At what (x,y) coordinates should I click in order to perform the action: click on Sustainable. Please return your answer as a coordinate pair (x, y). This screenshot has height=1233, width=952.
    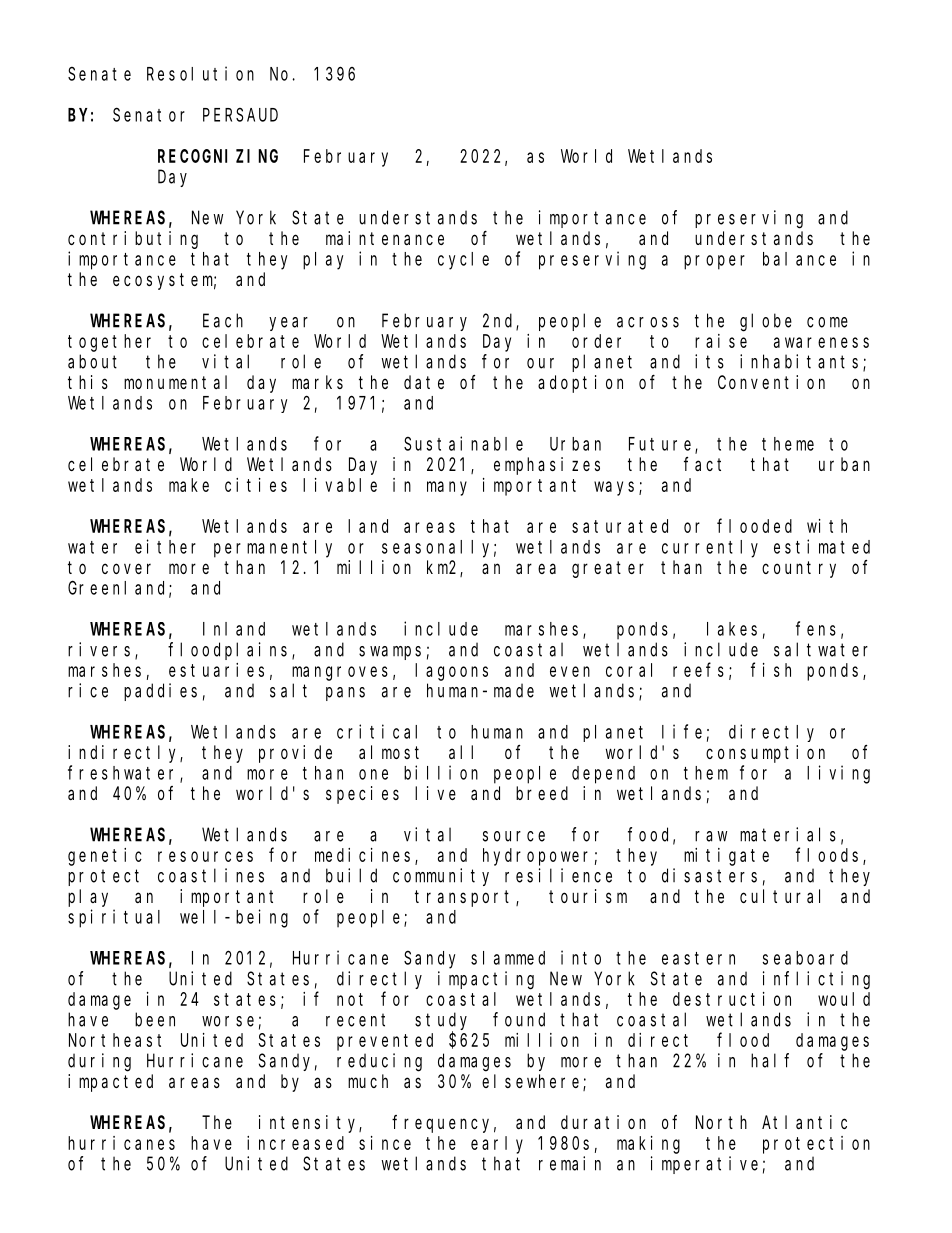
    Looking at the image, I should click on (463, 443).
